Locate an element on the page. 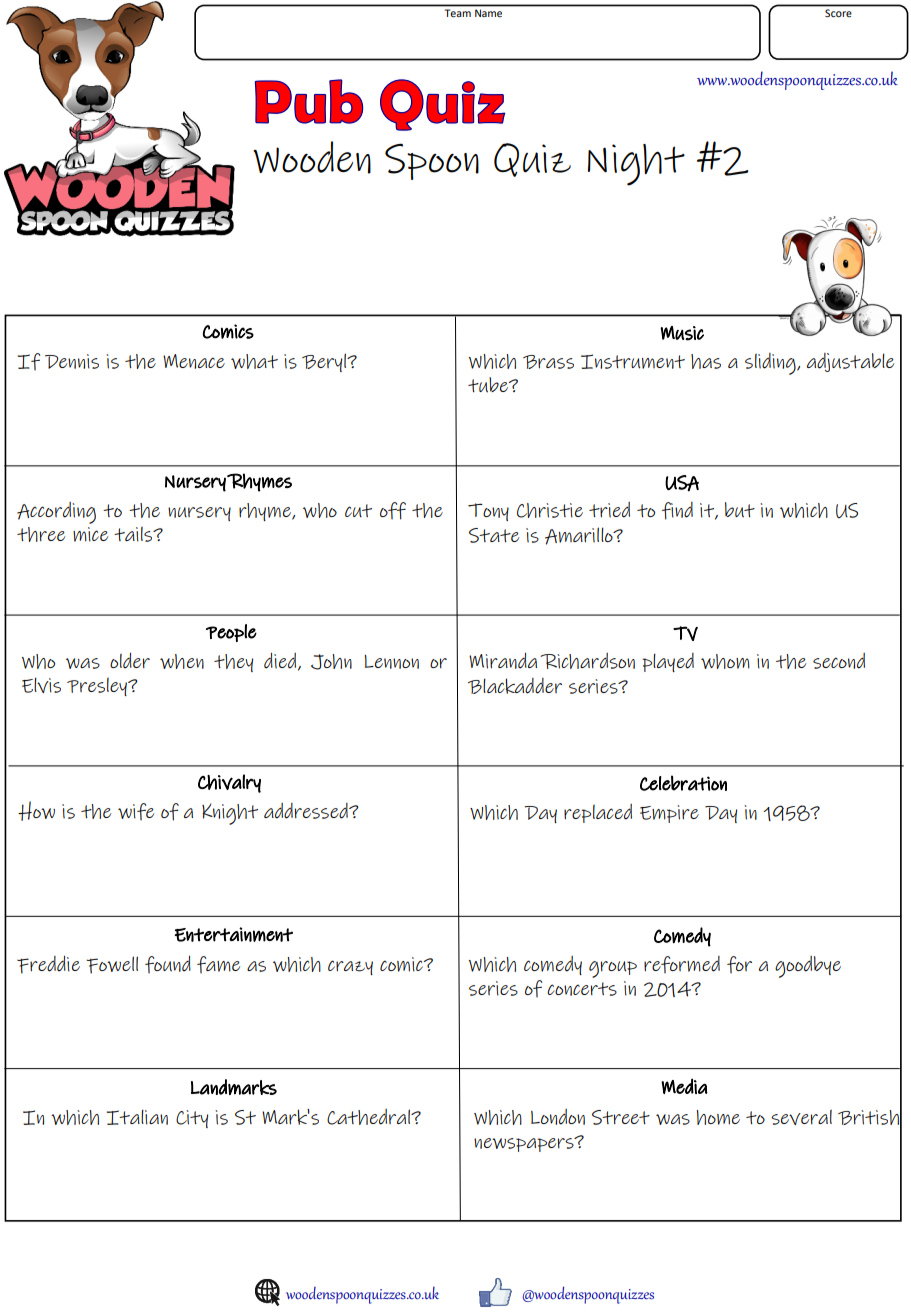 This document has height=1316, width=911. State is located at coordinates (494, 535).
